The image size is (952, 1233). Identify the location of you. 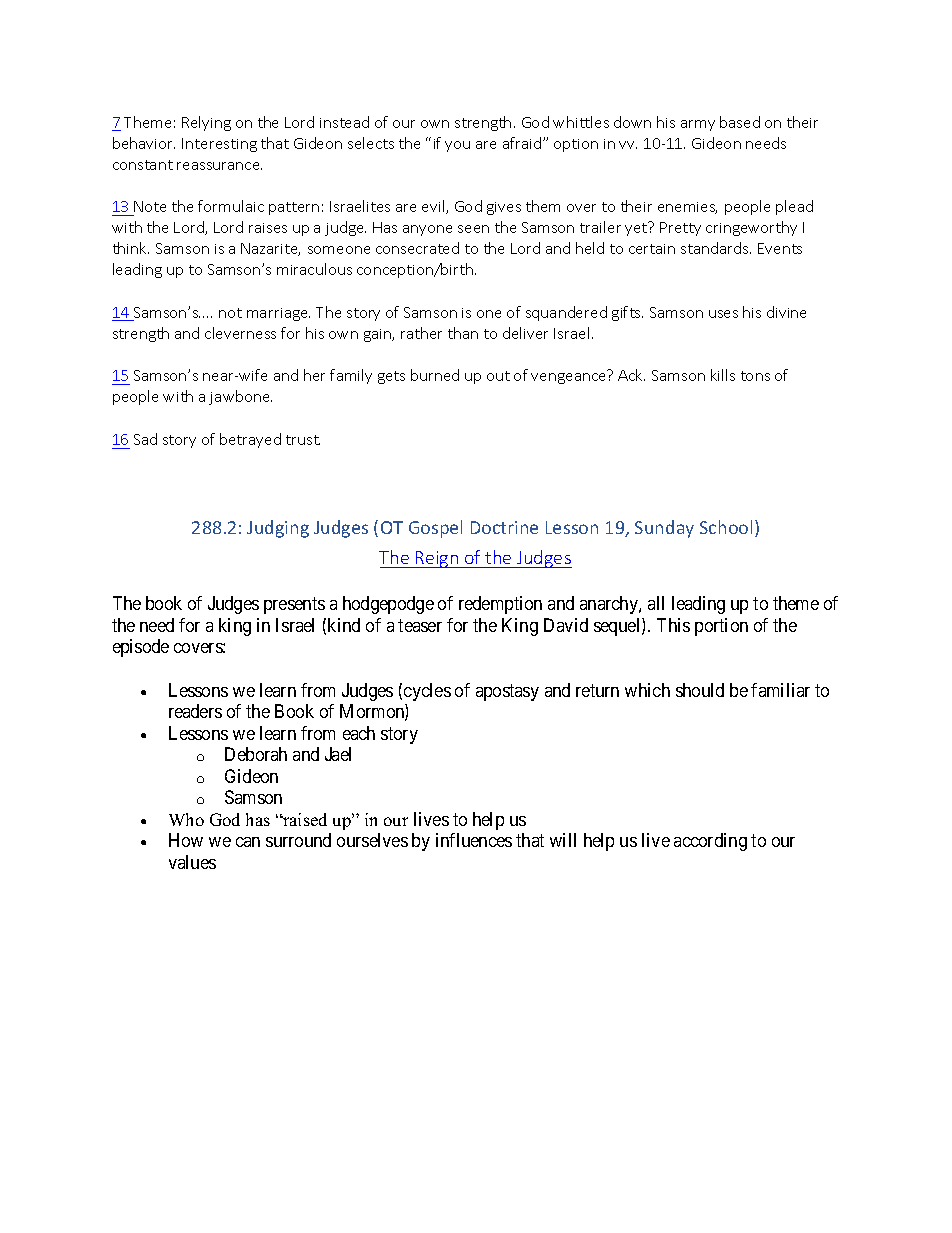
(457, 146).
